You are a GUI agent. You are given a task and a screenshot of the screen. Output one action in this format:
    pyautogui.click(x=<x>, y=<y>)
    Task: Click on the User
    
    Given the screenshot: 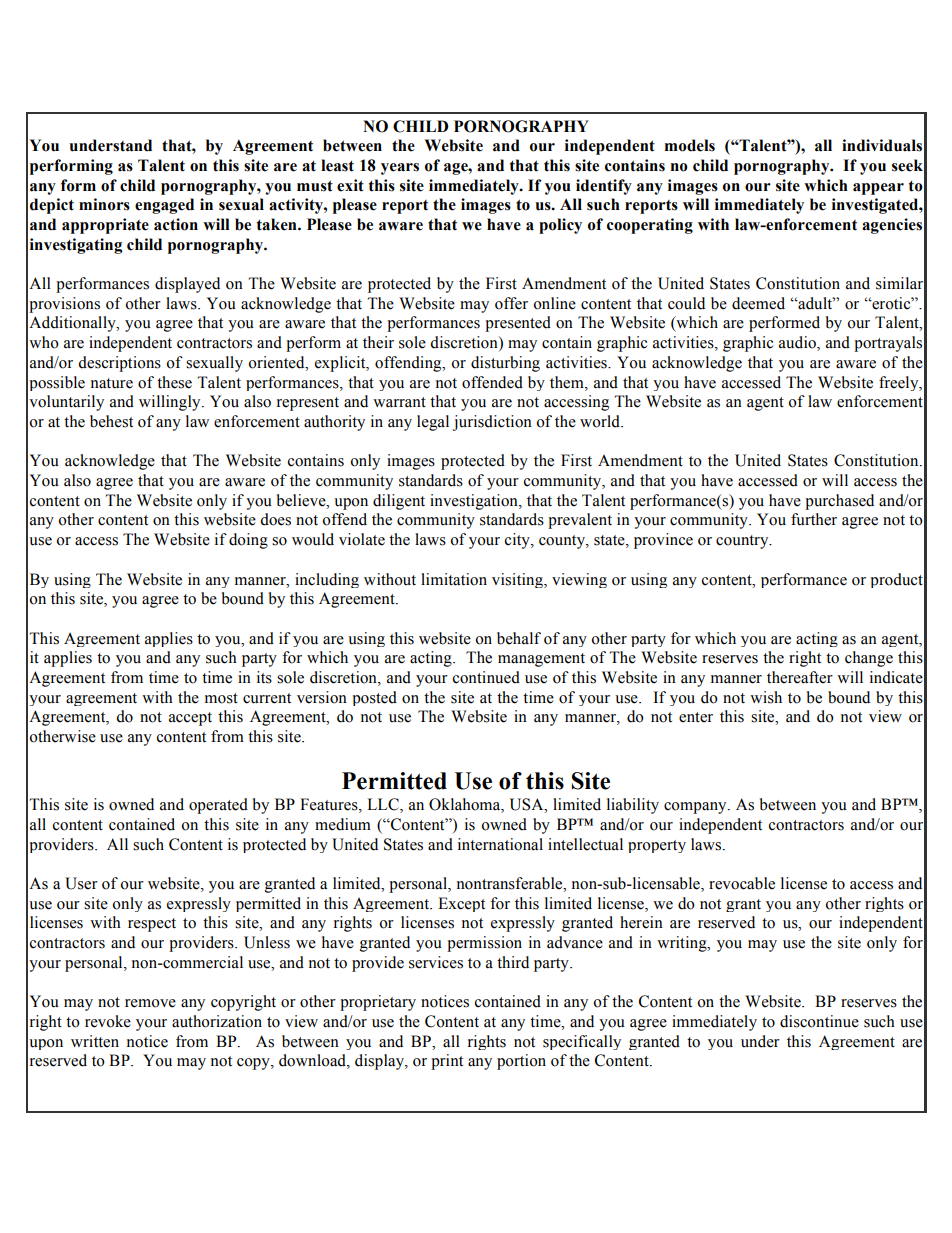 What is the action you would take?
    pyautogui.click(x=81, y=883)
